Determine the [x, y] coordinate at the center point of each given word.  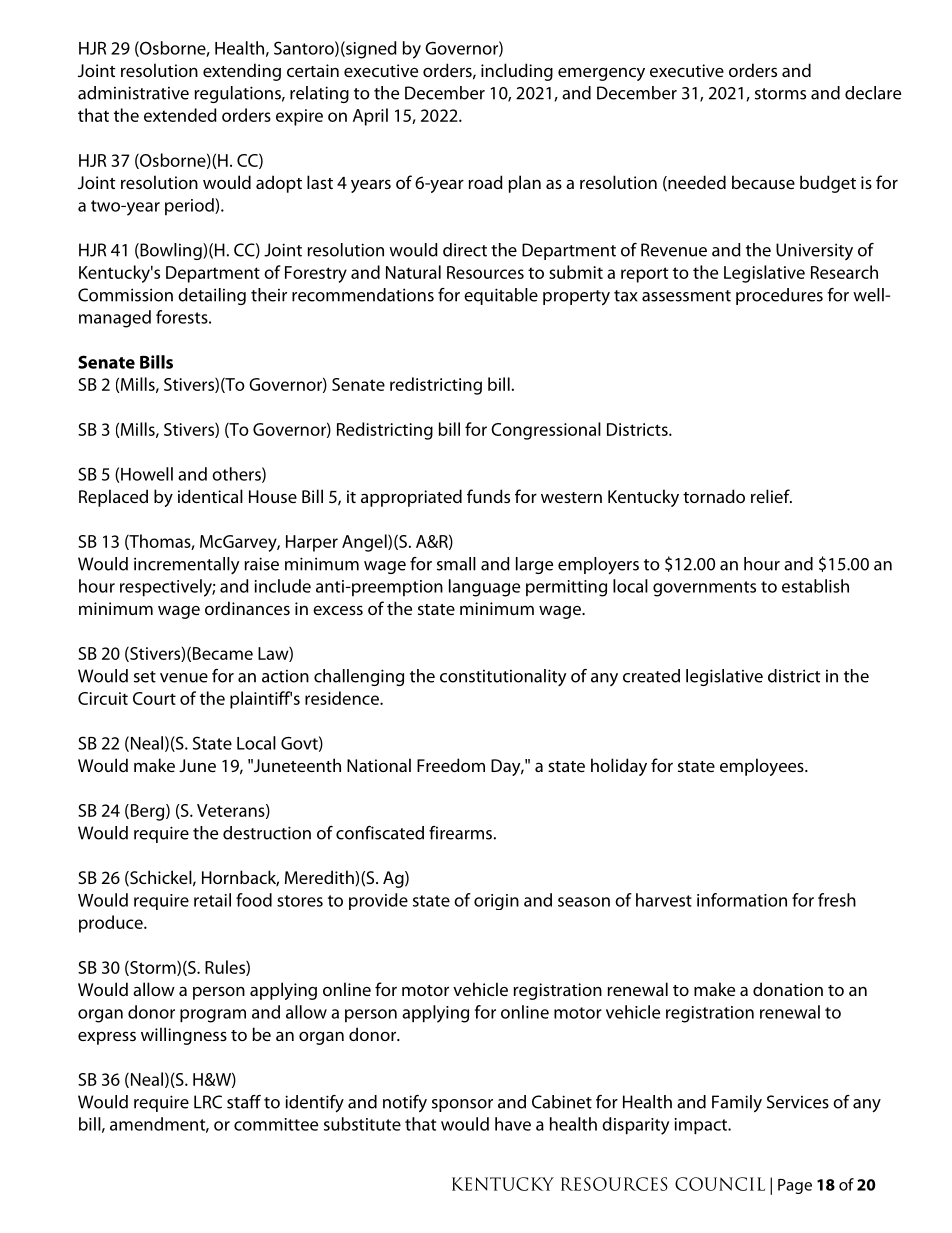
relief [771, 496]
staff [244, 1102]
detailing [212, 296]
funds [488, 496]
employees [763, 767]
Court [154, 698]
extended [180, 115]
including [517, 72]
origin [496, 902]
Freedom [451, 765]
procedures [779, 296]
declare [873, 93]
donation [788, 989]
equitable [501, 296]
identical [210, 496]
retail [212, 900]
